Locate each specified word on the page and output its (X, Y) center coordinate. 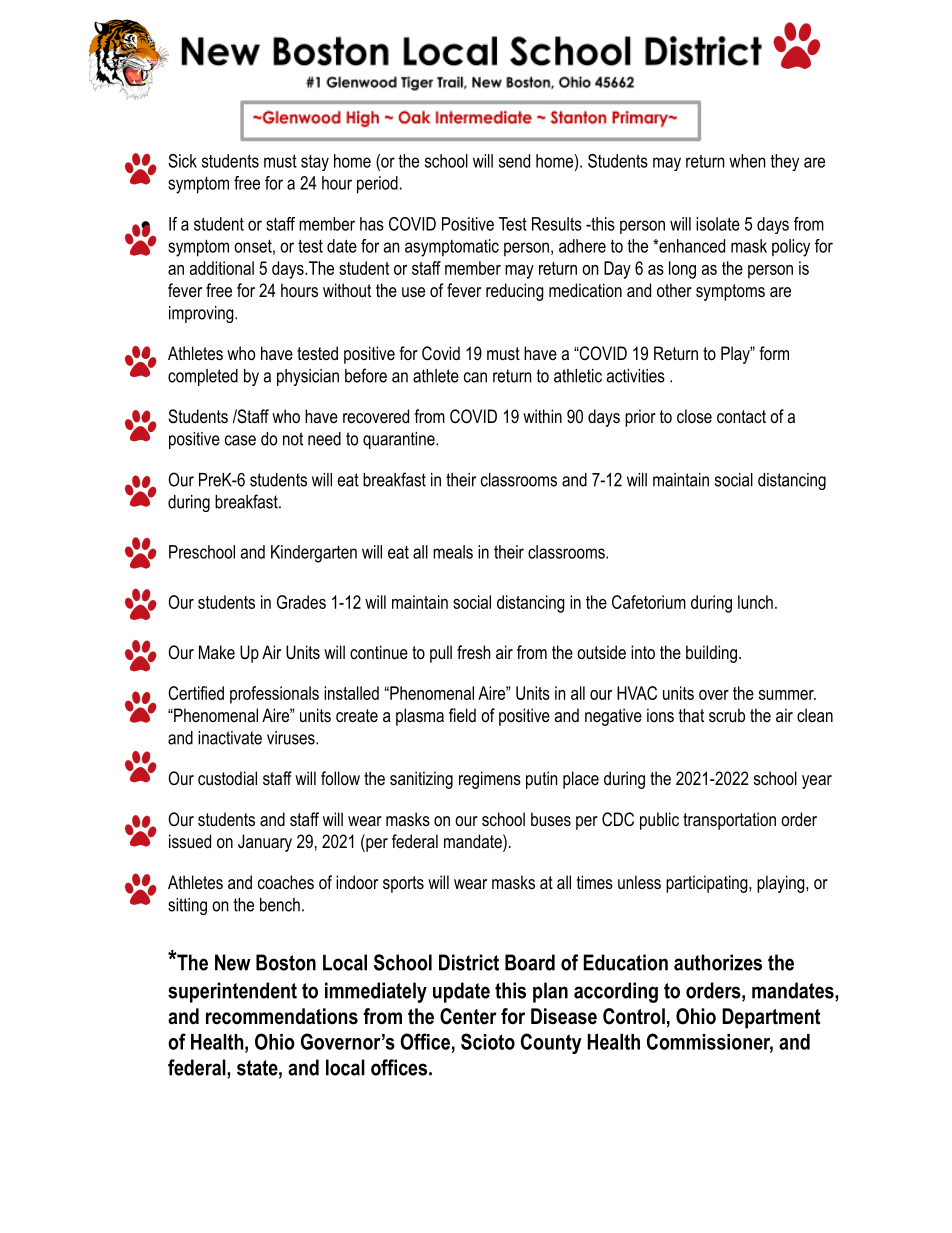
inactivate (230, 738)
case (240, 440)
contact (741, 417)
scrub (727, 715)
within (542, 416)
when (747, 161)
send (514, 161)
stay (315, 163)
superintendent (232, 992)
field (462, 715)
